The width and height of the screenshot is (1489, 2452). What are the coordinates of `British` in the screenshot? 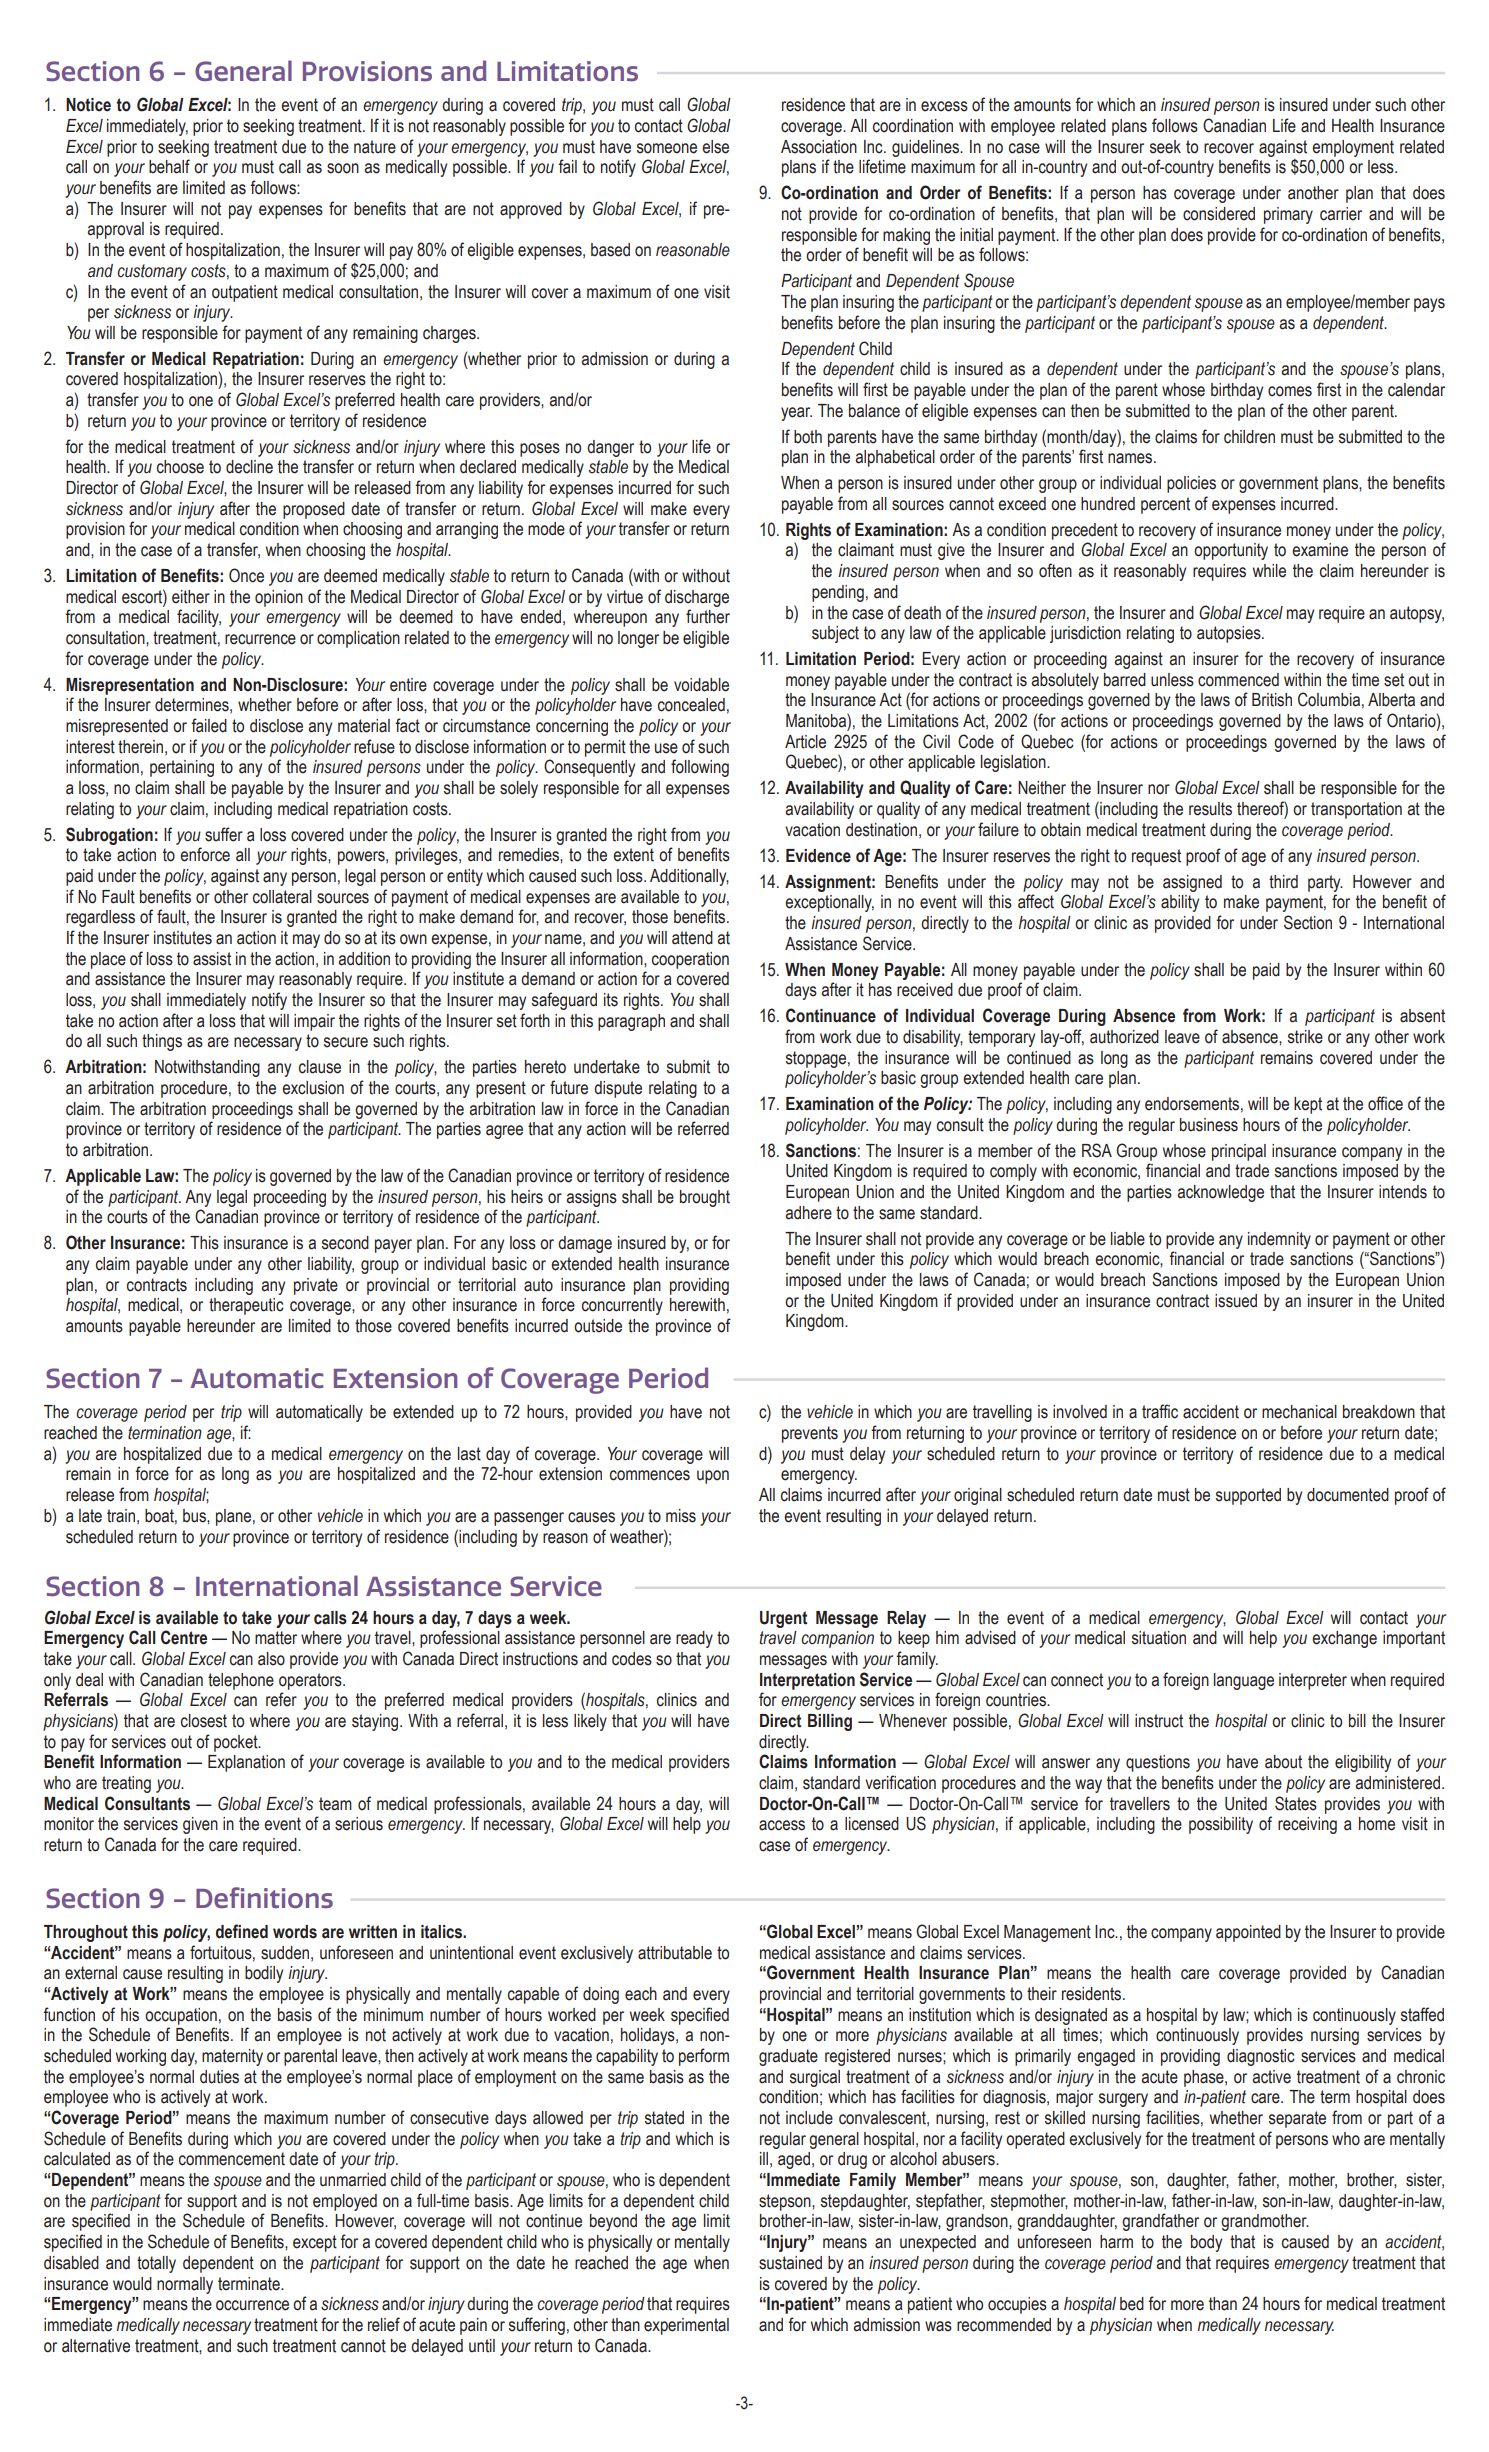 It's located at (1272, 700).
